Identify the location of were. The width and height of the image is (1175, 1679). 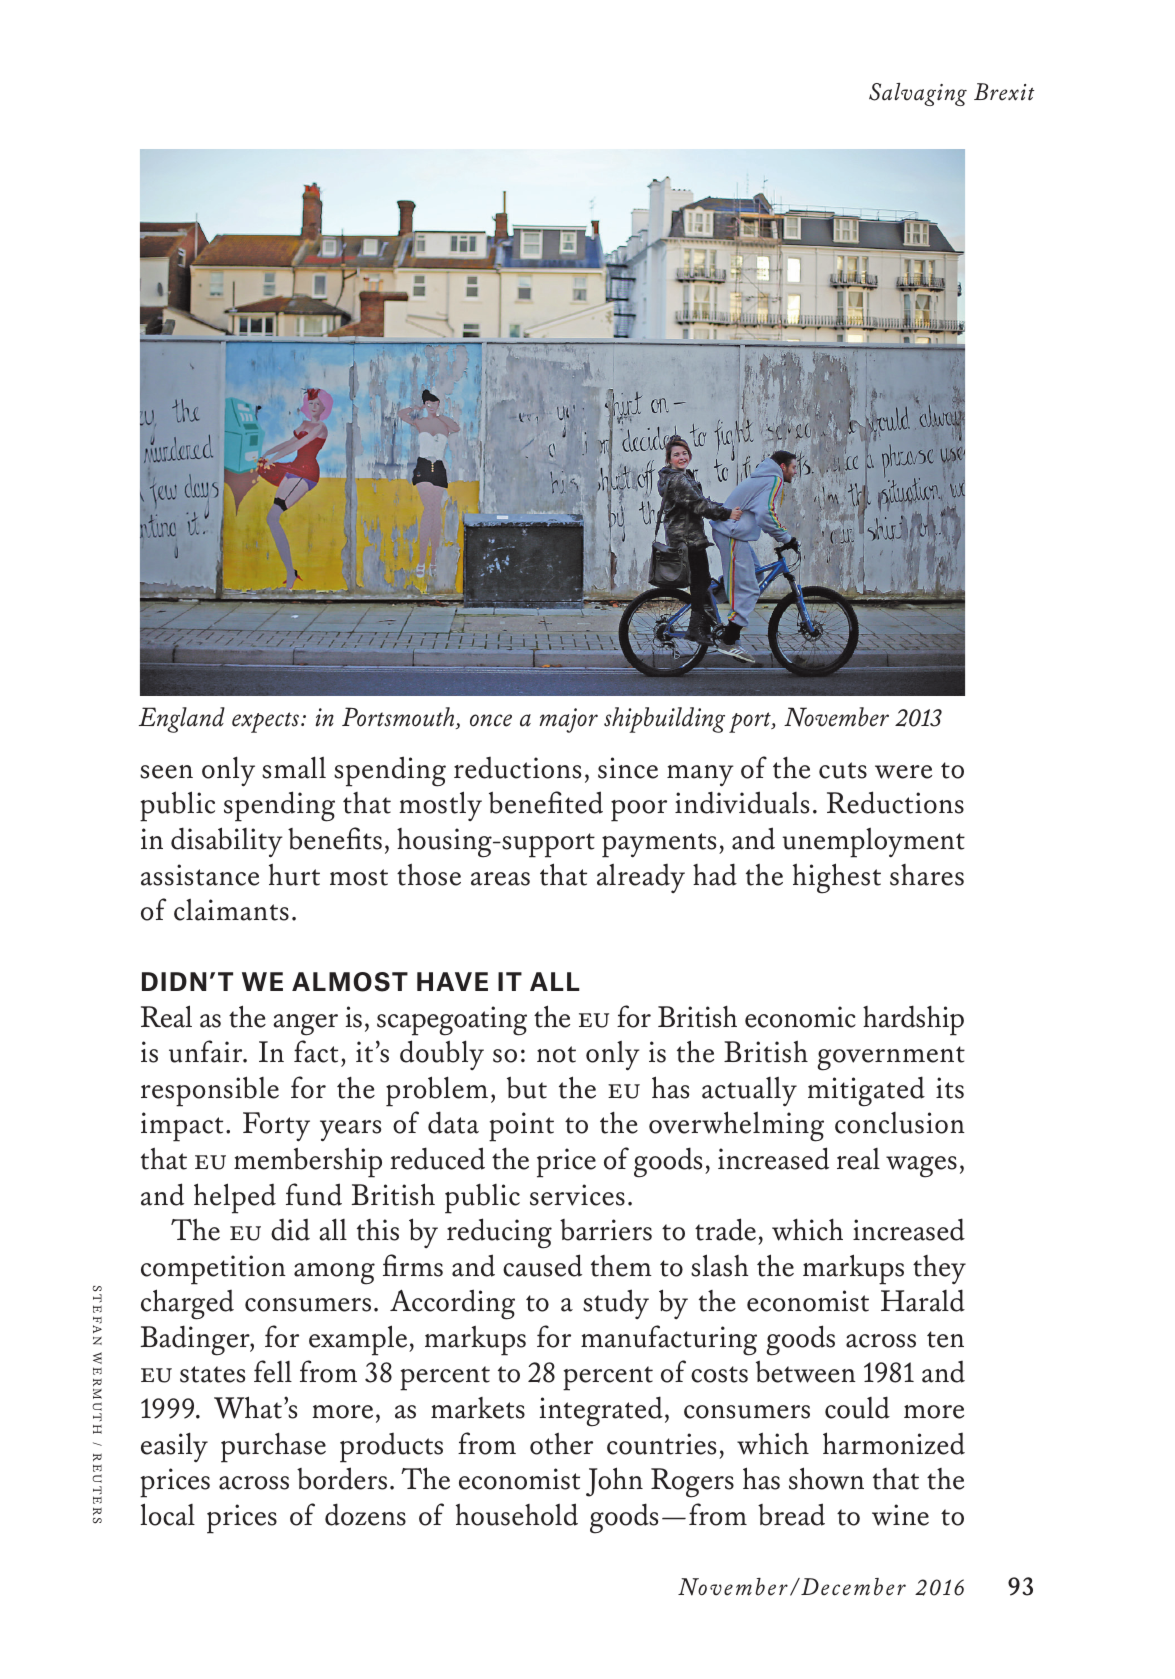
(903, 772).
